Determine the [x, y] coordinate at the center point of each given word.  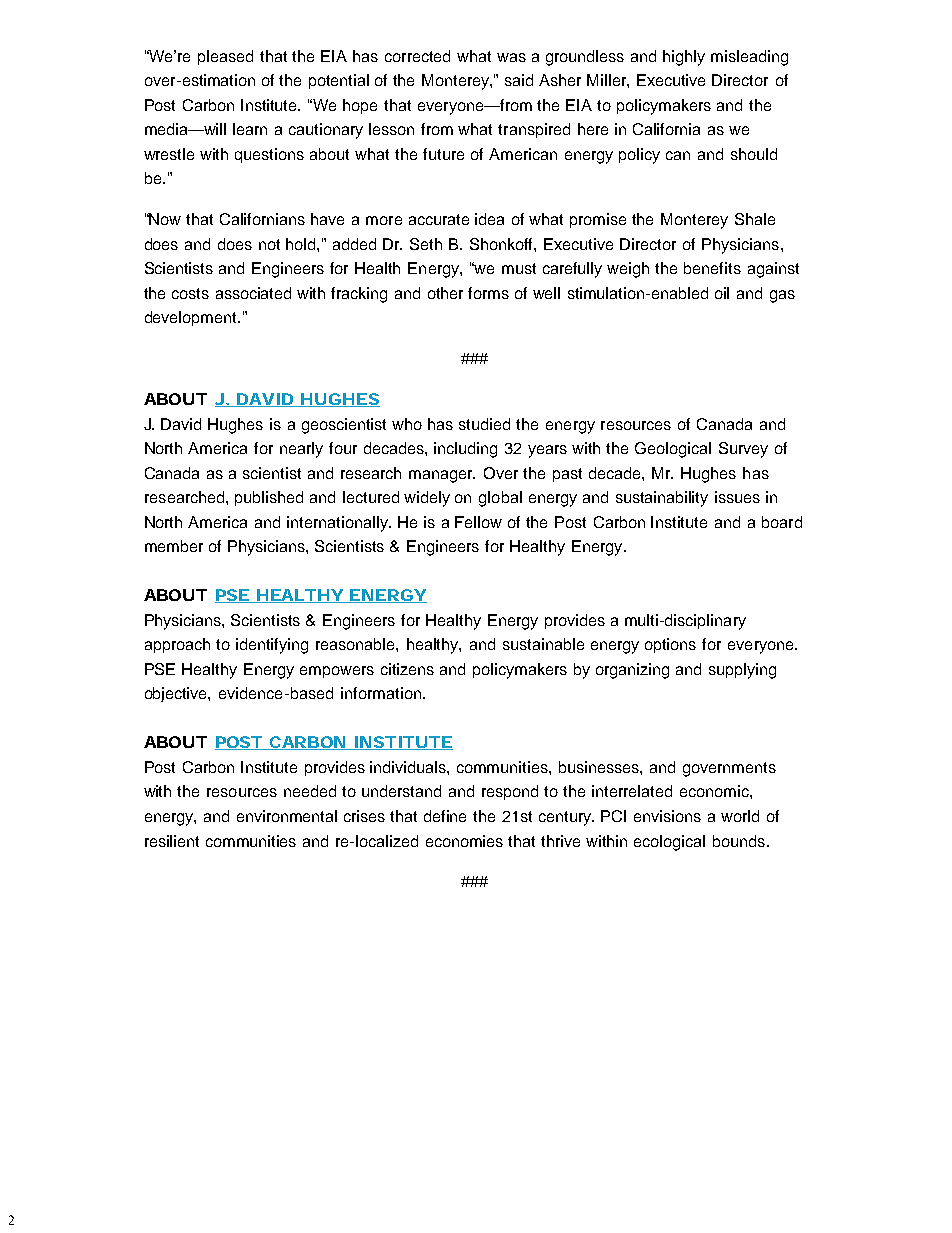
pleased [225, 57]
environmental [287, 816]
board [782, 522]
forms [488, 293]
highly [684, 58]
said [519, 80]
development [192, 318]
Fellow [478, 522]
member [174, 546]
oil [722, 293]
